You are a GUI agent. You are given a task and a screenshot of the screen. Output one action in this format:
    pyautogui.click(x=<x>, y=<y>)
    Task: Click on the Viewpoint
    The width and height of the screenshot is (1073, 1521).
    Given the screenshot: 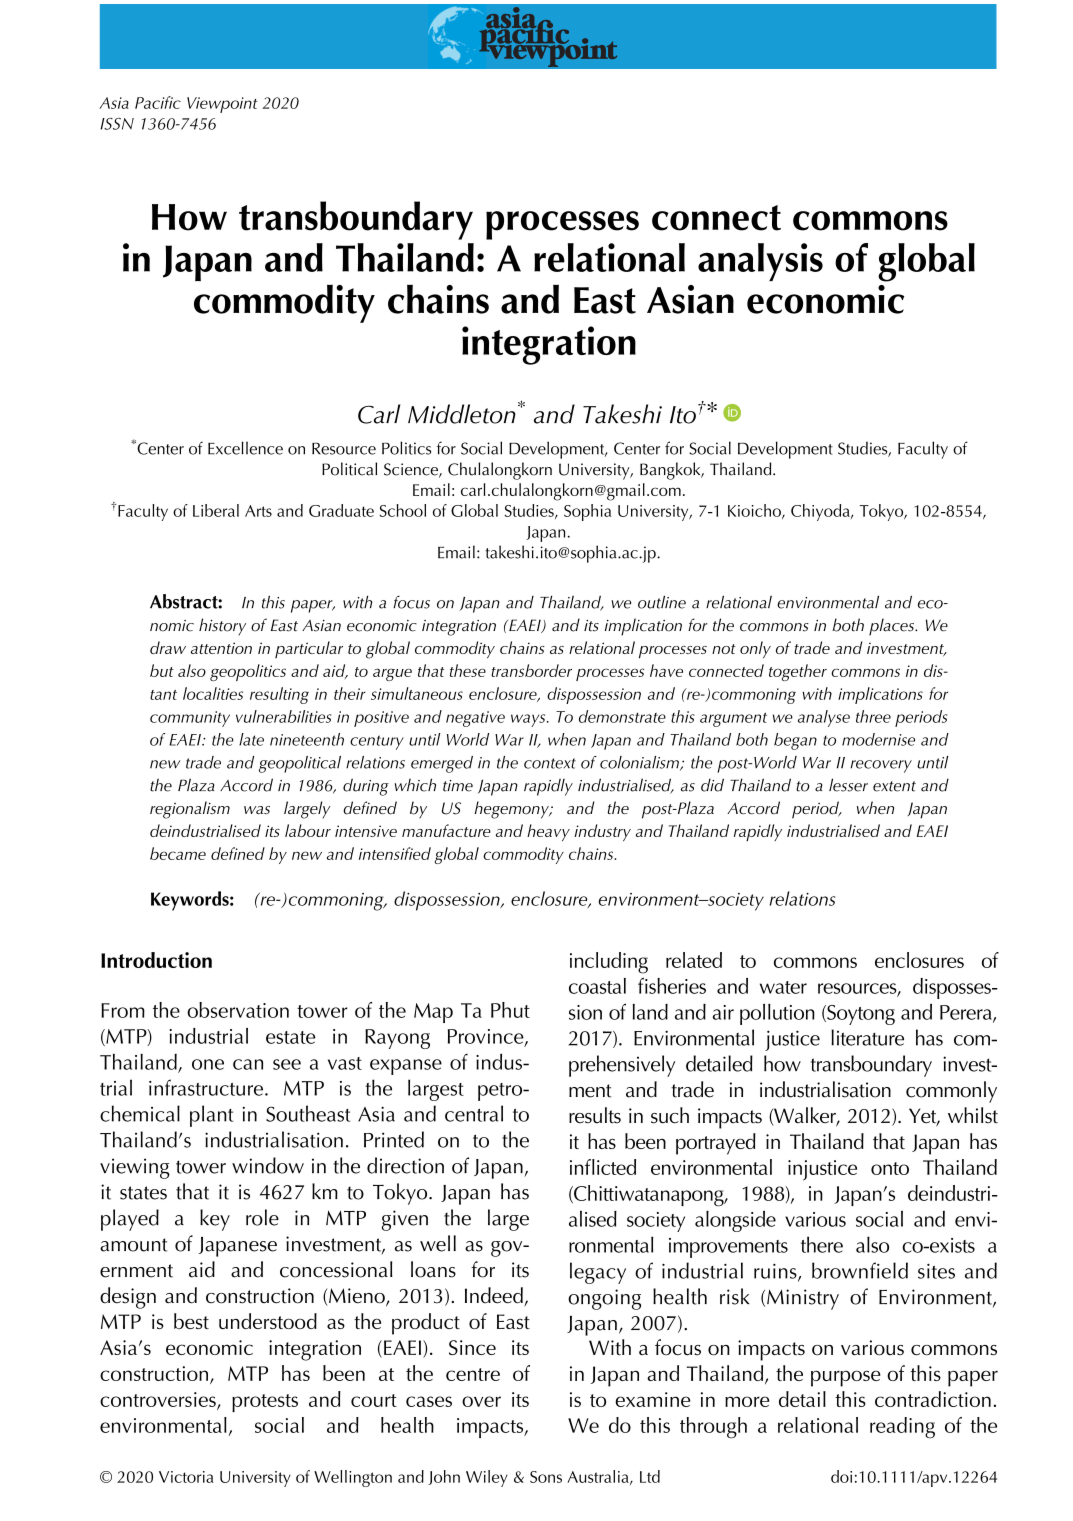 What is the action you would take?
    pyautogui.click(x=222, y=105)
